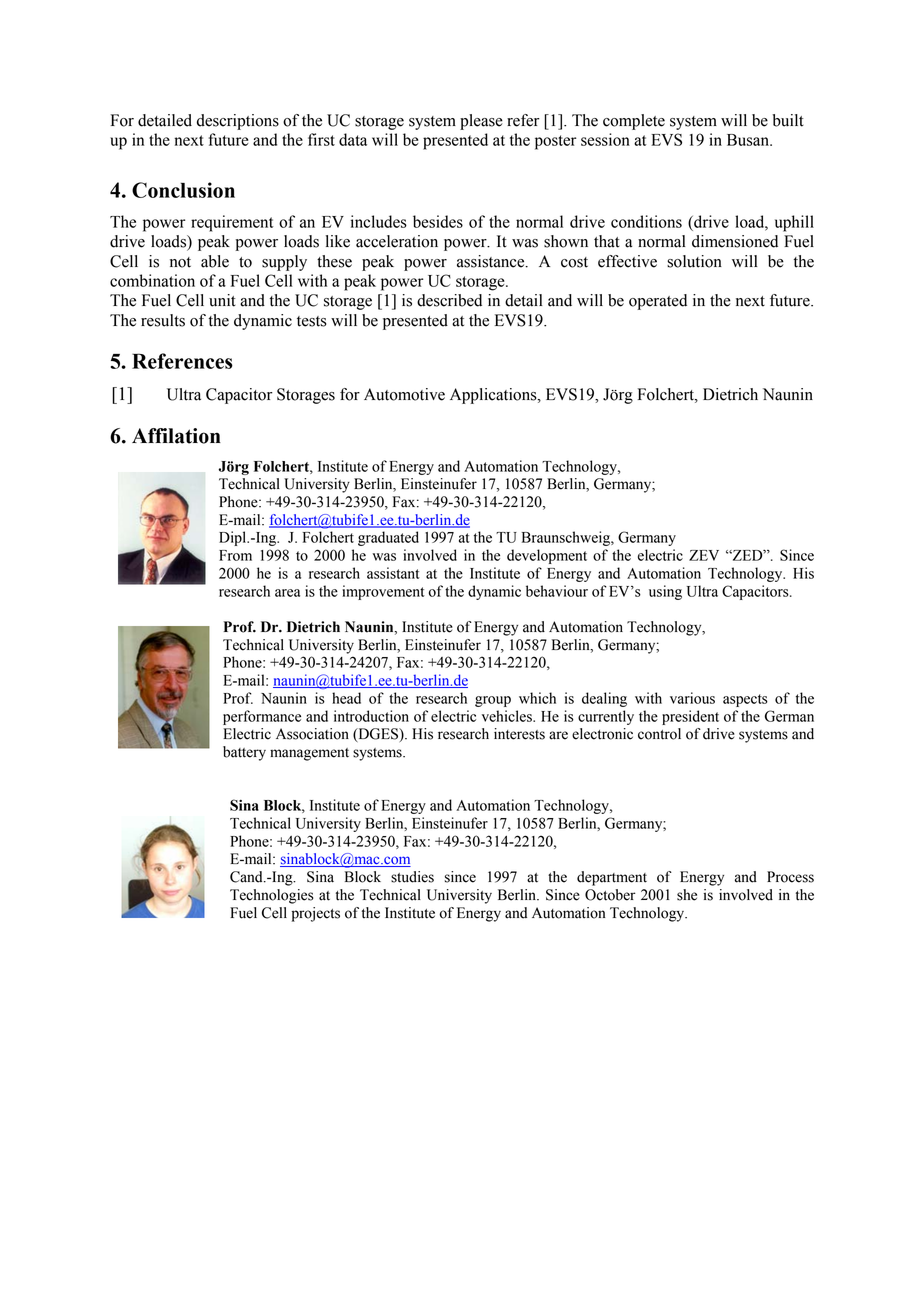  Describe the element at coordinates (749, 140) in the image. I see `Busan` at that location.
